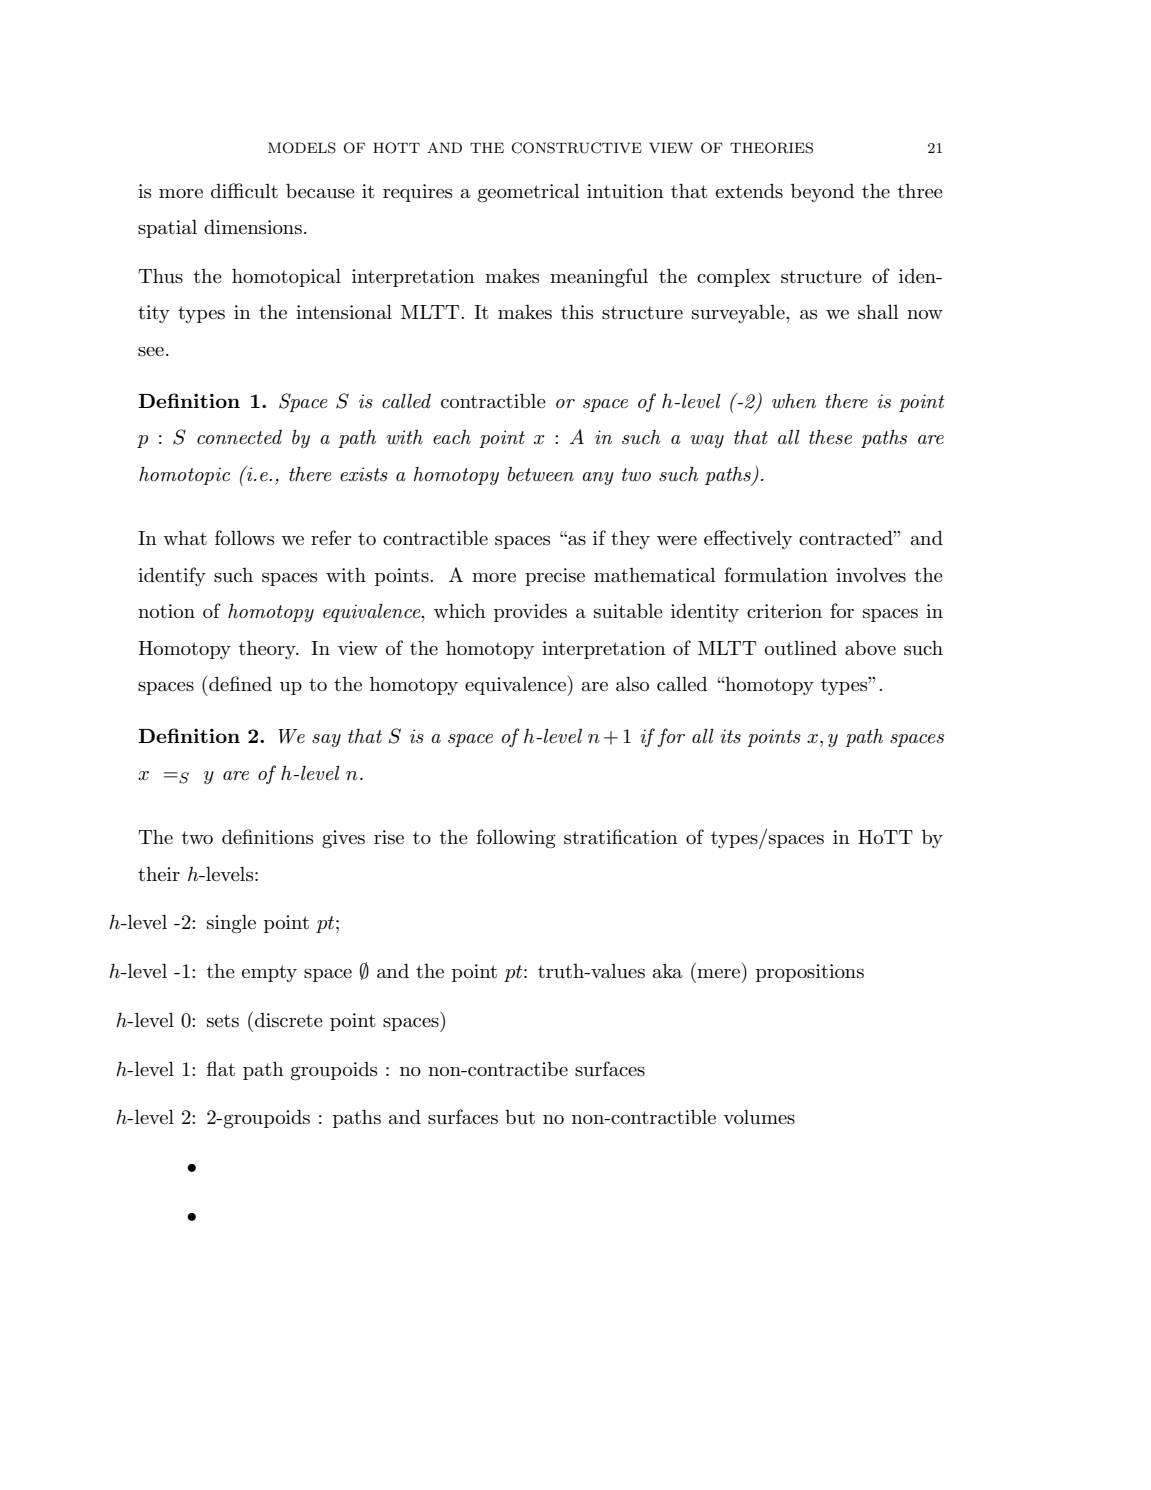 This screenshot has height=1490, width=1151. I want to click on beyond, so click(822, 193).
